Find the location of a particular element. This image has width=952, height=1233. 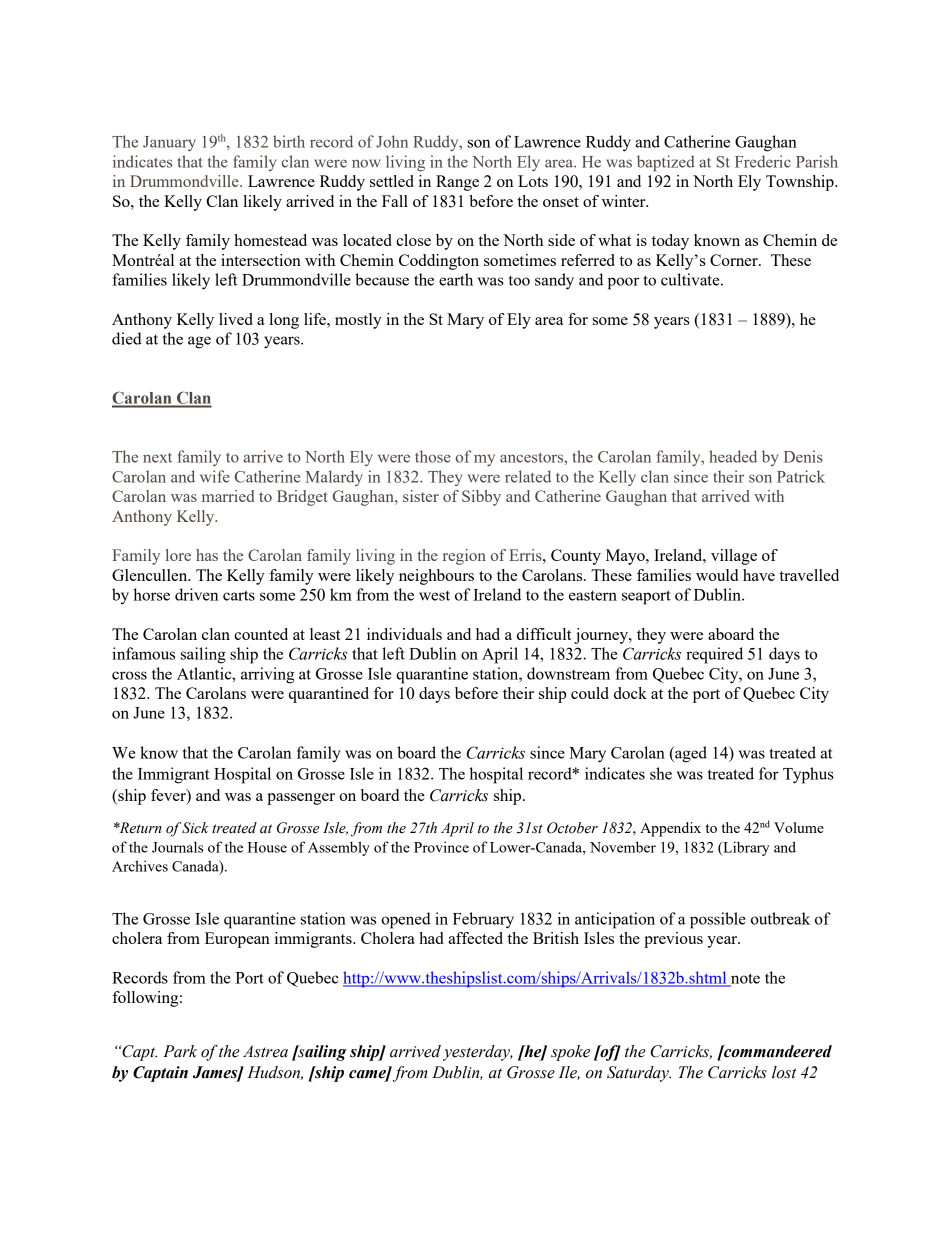

those is located at coordinates (433, 456).
